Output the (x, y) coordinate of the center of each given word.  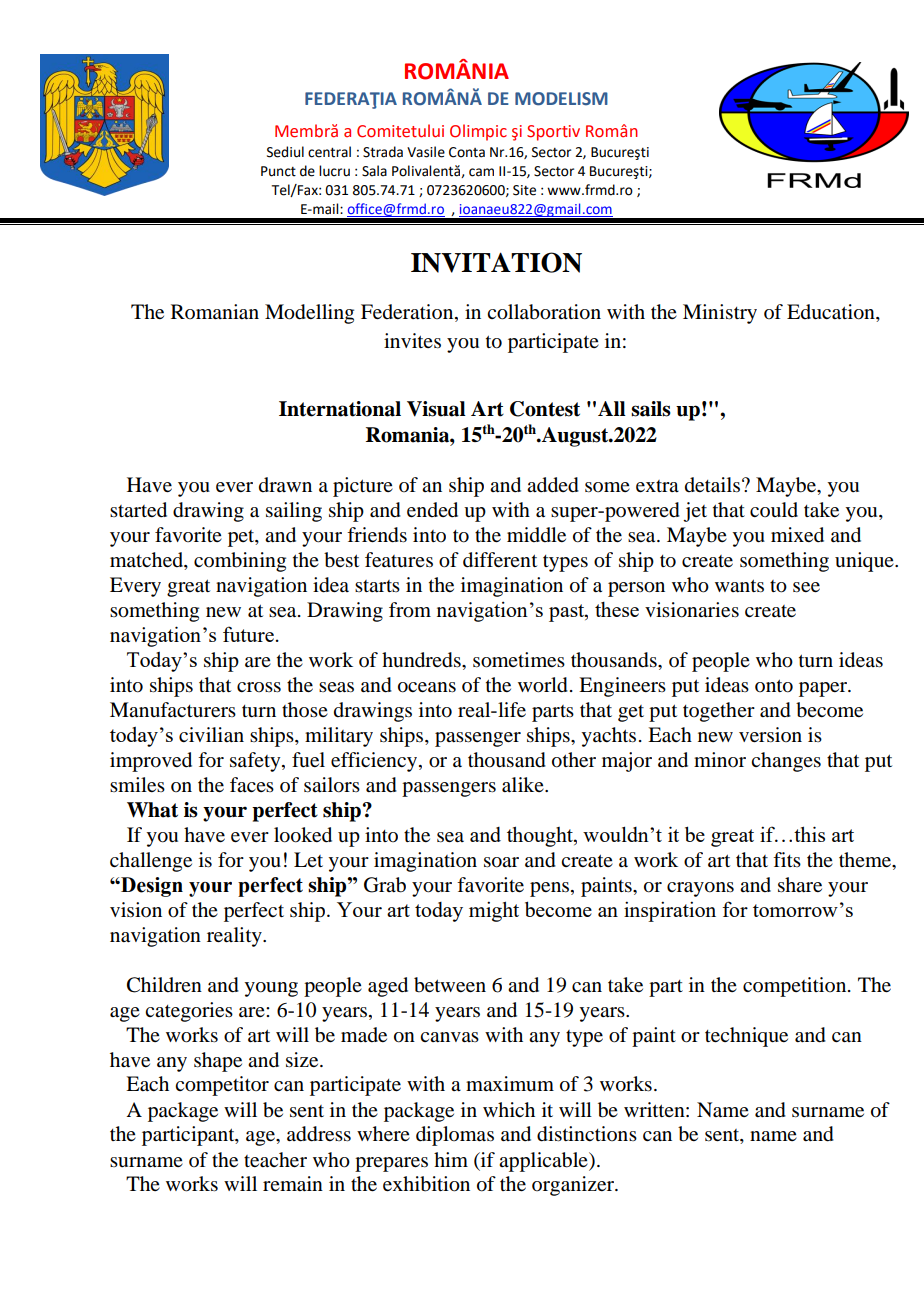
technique (746, 1037)
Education (832, 313)
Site (524, 190)
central (329, 152)
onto (774, 686)
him (451, 1159)
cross (259, 687)
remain (293, 1184)
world (543, 685)
